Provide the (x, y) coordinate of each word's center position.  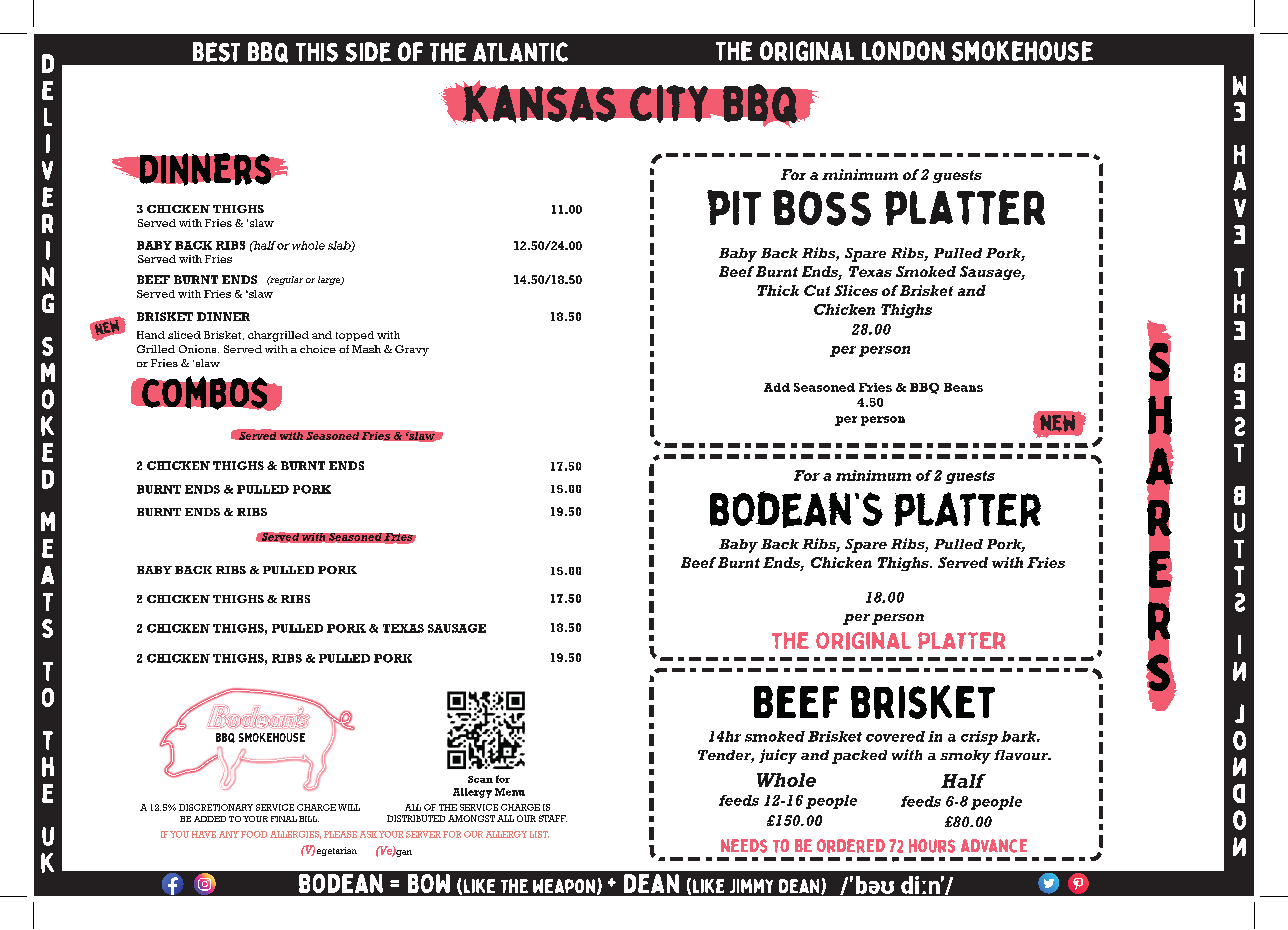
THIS (317, 52)
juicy (778, 756)
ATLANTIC (520, 52)
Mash (366, 349)
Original (807, 51)
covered (895, 736)
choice (318, 349)
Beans (963, 387)
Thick (778, 290)
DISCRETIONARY (216, 807)
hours (932, 846)
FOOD (254, 834)
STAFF (553, 818)
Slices (856, 290)
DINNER (223, 316)
